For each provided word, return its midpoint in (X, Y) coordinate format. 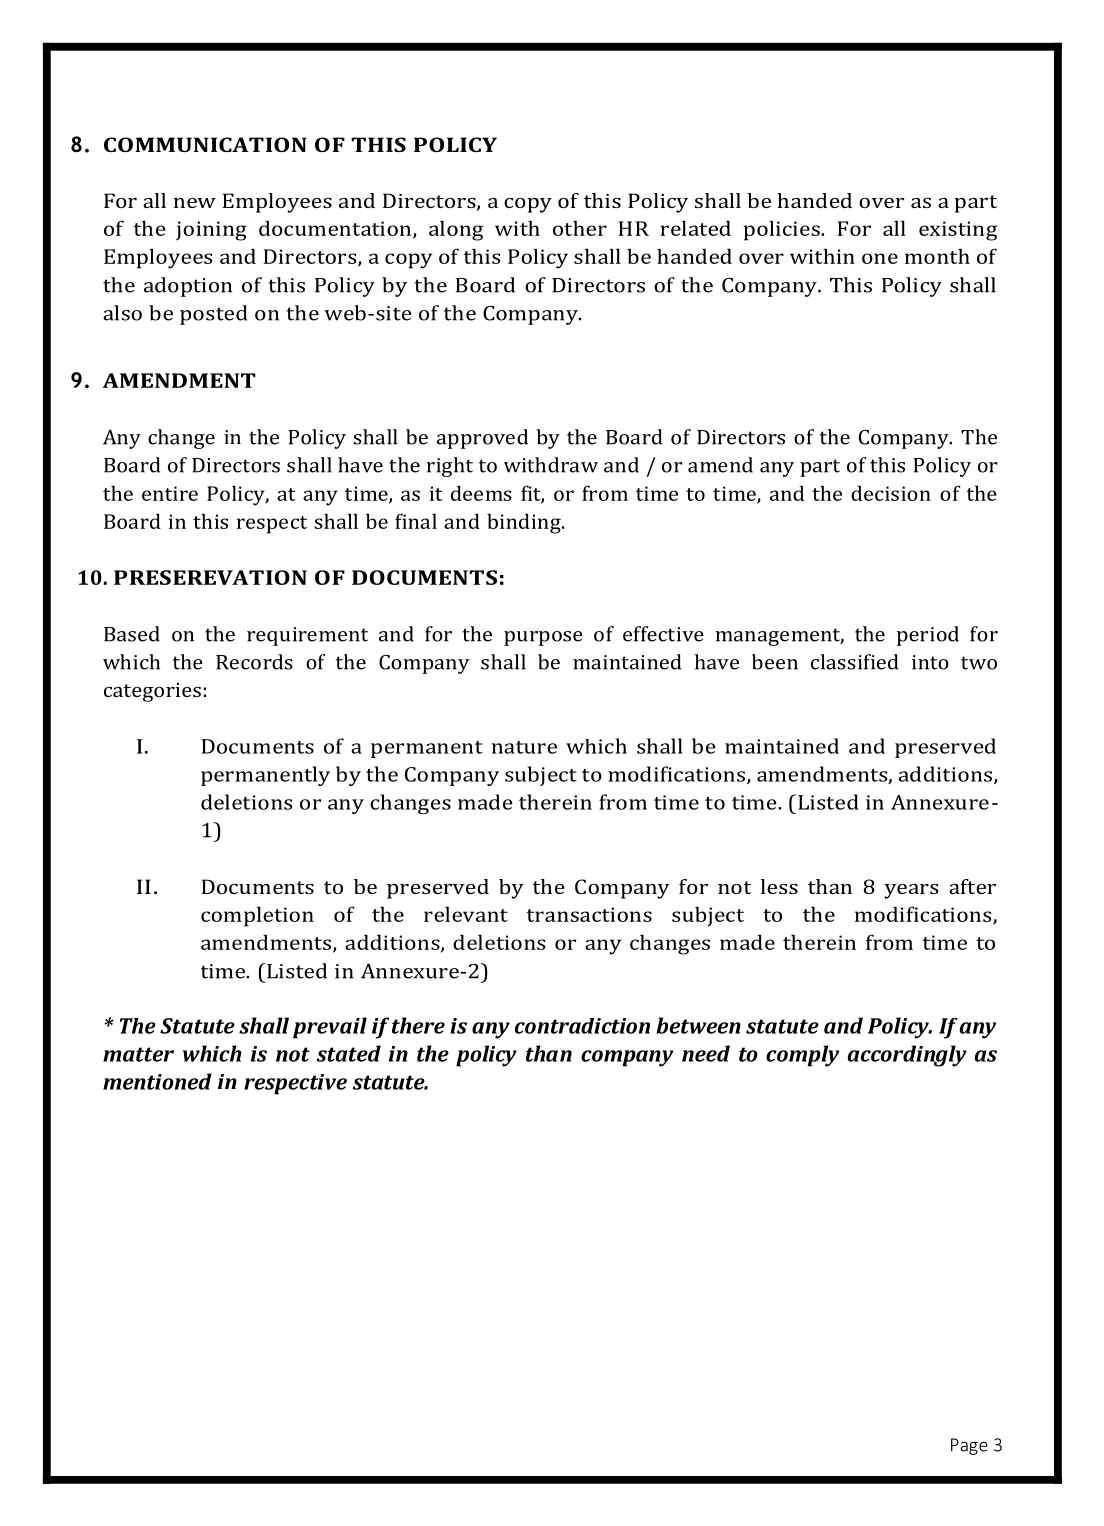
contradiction (582, 1026)
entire (170, 493)
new (195, 203)
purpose (543, 638)
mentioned (157, 1081)
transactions (589, 914)
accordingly (907, 1056)
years (911, 891)
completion (257, 916)
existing (958, 231)
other (580, 228)
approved (482, 439)
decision (891, 493)
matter (138, 1054)
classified (854, 662)
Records (254, 662)
